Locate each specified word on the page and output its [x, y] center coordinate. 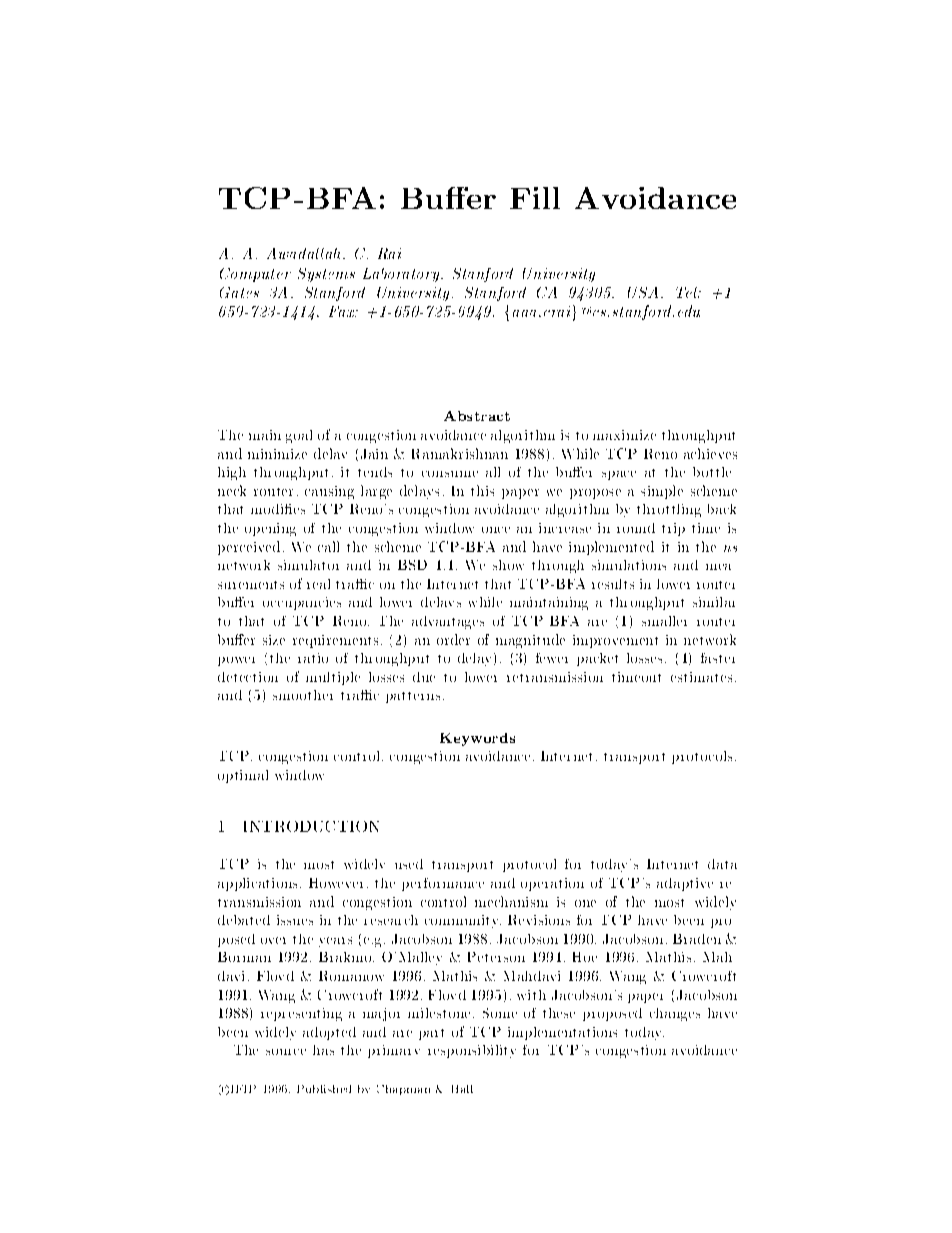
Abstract [477, 416]
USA [643, 292]
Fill [535, 198]
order [453, 639]
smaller [664, 621]
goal [299, 436]
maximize [624, 435]
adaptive [685, 884]
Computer [255, 275]
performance [443, 884]
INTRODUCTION [311, 826]
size [274, 640]
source [286, 1052]
